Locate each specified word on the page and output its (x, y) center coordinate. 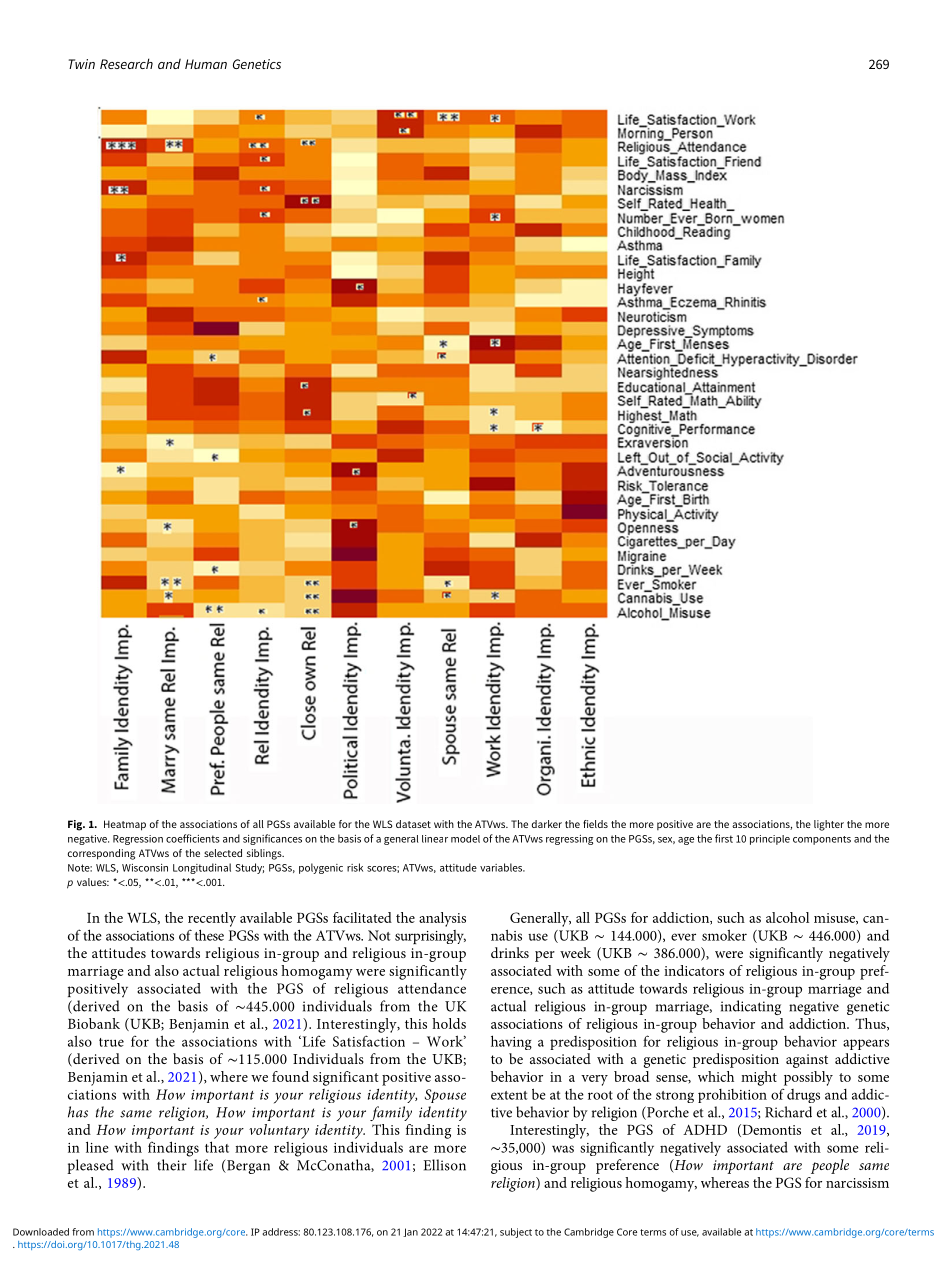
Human (206, 64)
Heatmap (125, 825)
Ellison (445, 1165)
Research (126, 63)
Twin (82, 64)
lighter (829, 825)
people (830, 1166)
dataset (413, 824)
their (172, 1165)
